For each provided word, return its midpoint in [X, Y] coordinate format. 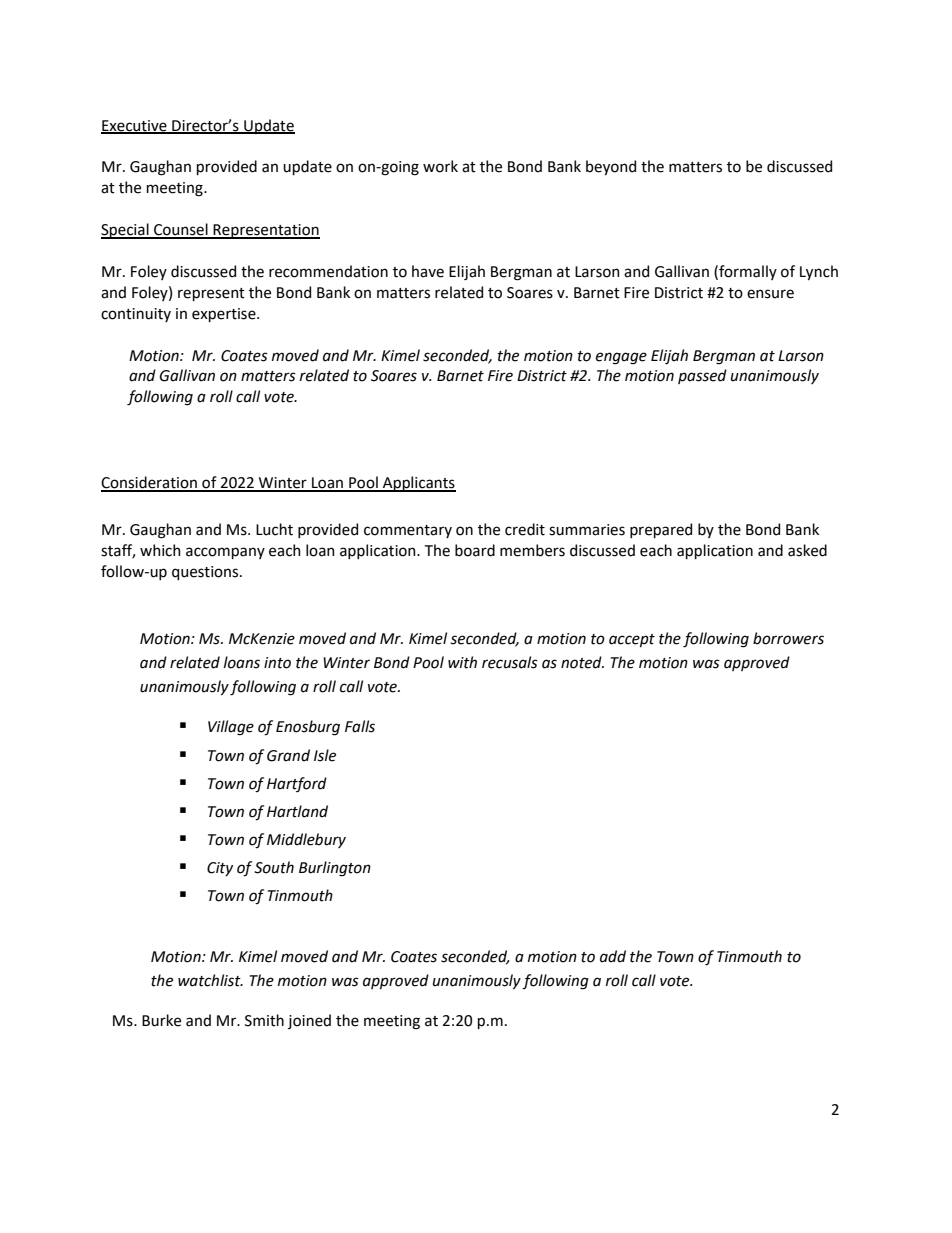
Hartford [297, 784]
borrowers [788, 638]
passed [702, 376]
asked [807, 550]
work [440, 166]
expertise [225, 315]
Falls [360, 726]
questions [206, 573]
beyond [611, 167]
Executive [135, 126]
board [475, 550]
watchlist [210, 980]
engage [621, 358]
